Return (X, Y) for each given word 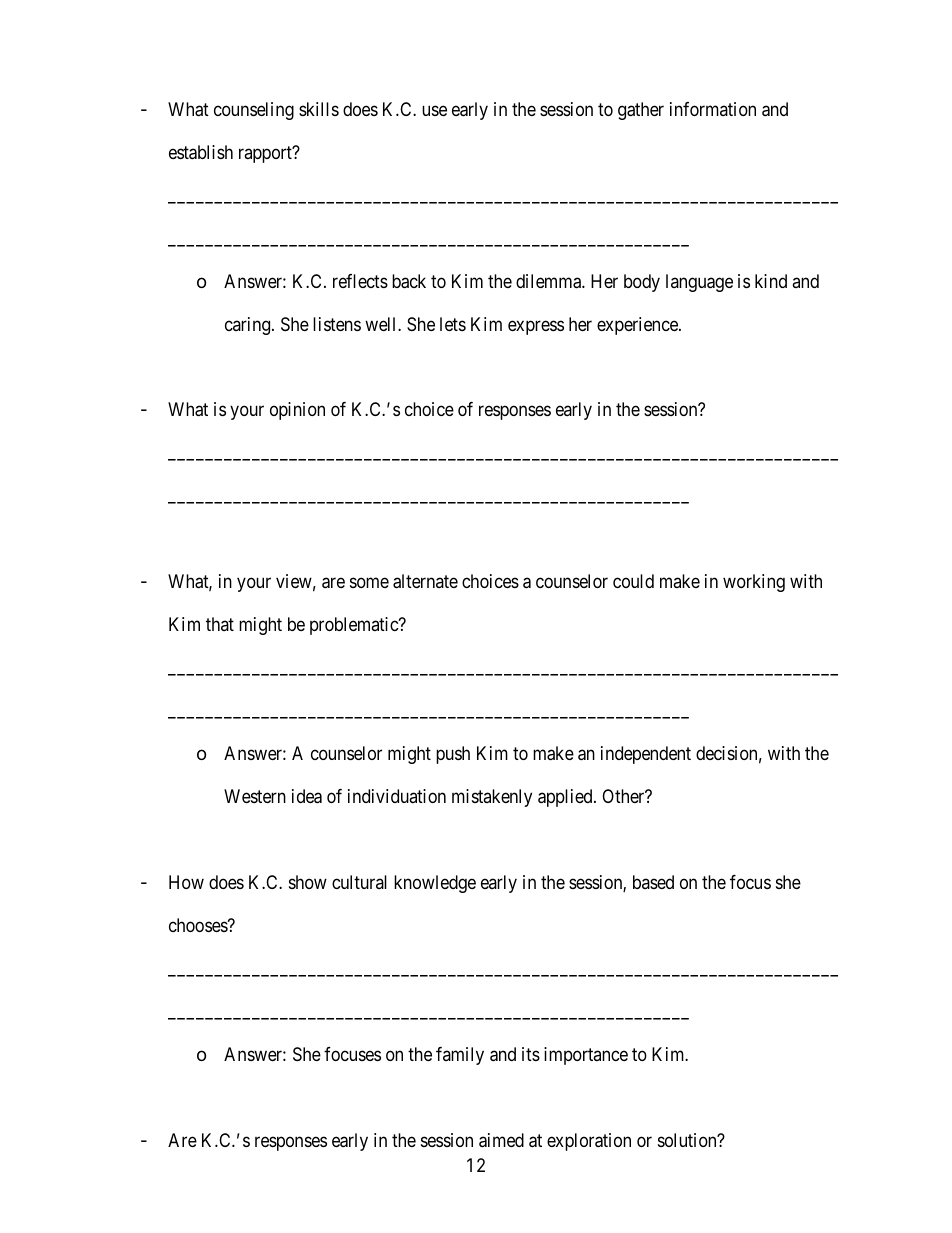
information (713, 109)
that (220, 624)
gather (641, 111)
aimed (501, 1140)
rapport (266, 154)
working (754, 583)
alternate (425, 581)
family (460, 1056)
